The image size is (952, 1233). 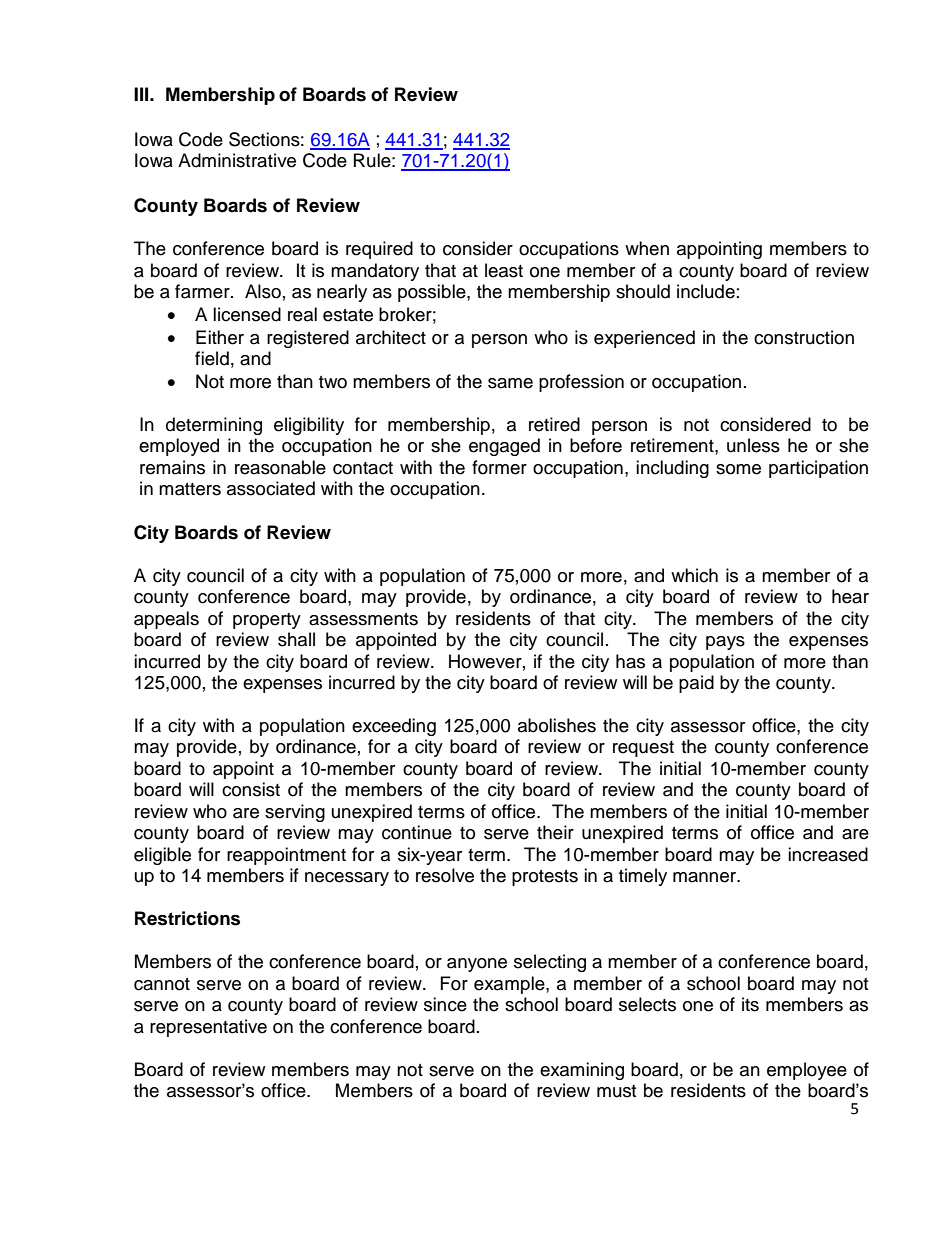 What do you see at coordinates (557, 725) in the page?
I see `abolishes` at bounding box center [557, 725].
